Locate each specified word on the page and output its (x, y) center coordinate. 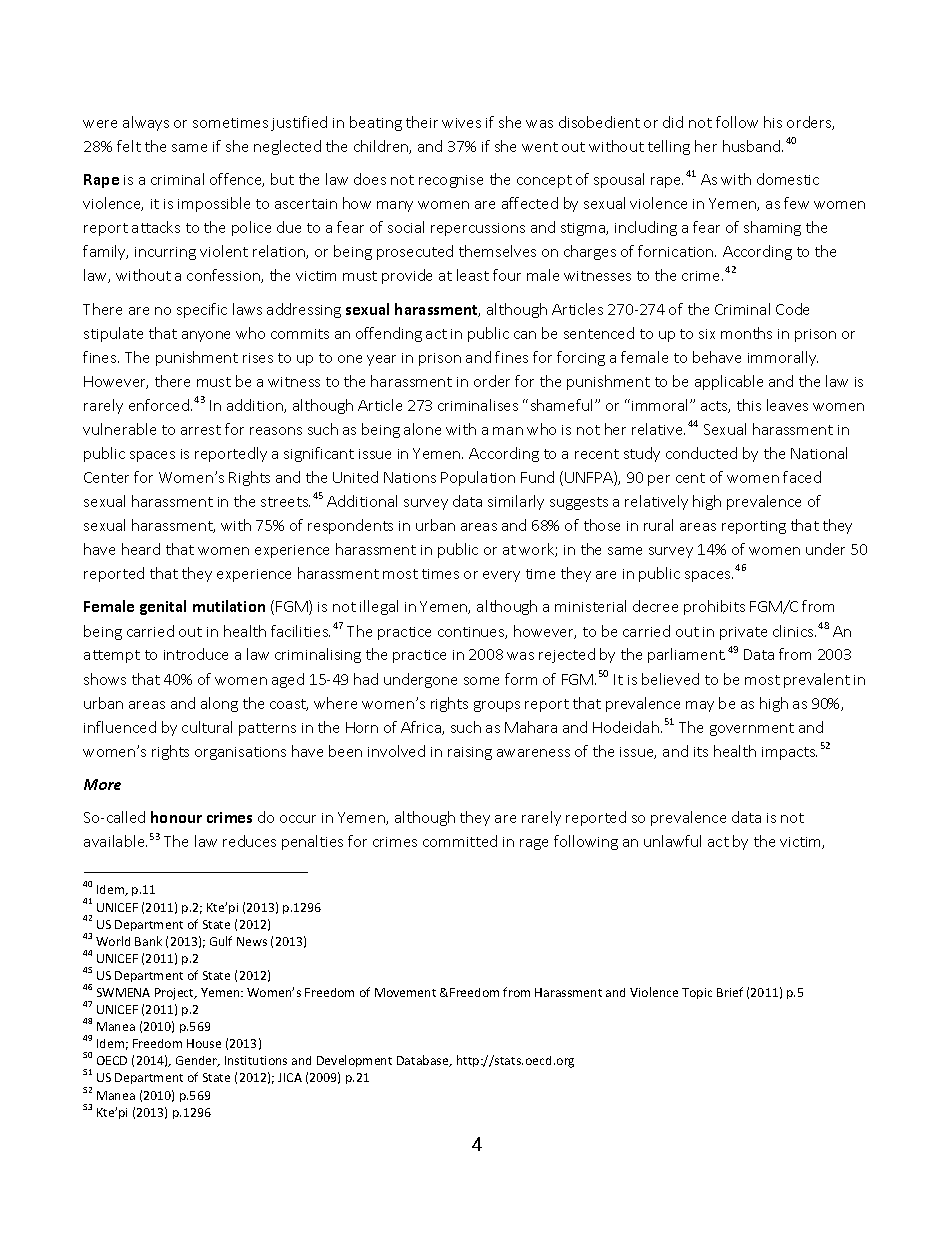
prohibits (714, 607)
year (381, 360)
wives (461, 123)
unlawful (672, 841)
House (204, 1043)
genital (163, 607)
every (501, 576)
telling (669, 147)
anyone (206, 336)
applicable (729, 382)
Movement (405, 992)
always (146, 123)
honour (176, 817)
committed (460, 841)
